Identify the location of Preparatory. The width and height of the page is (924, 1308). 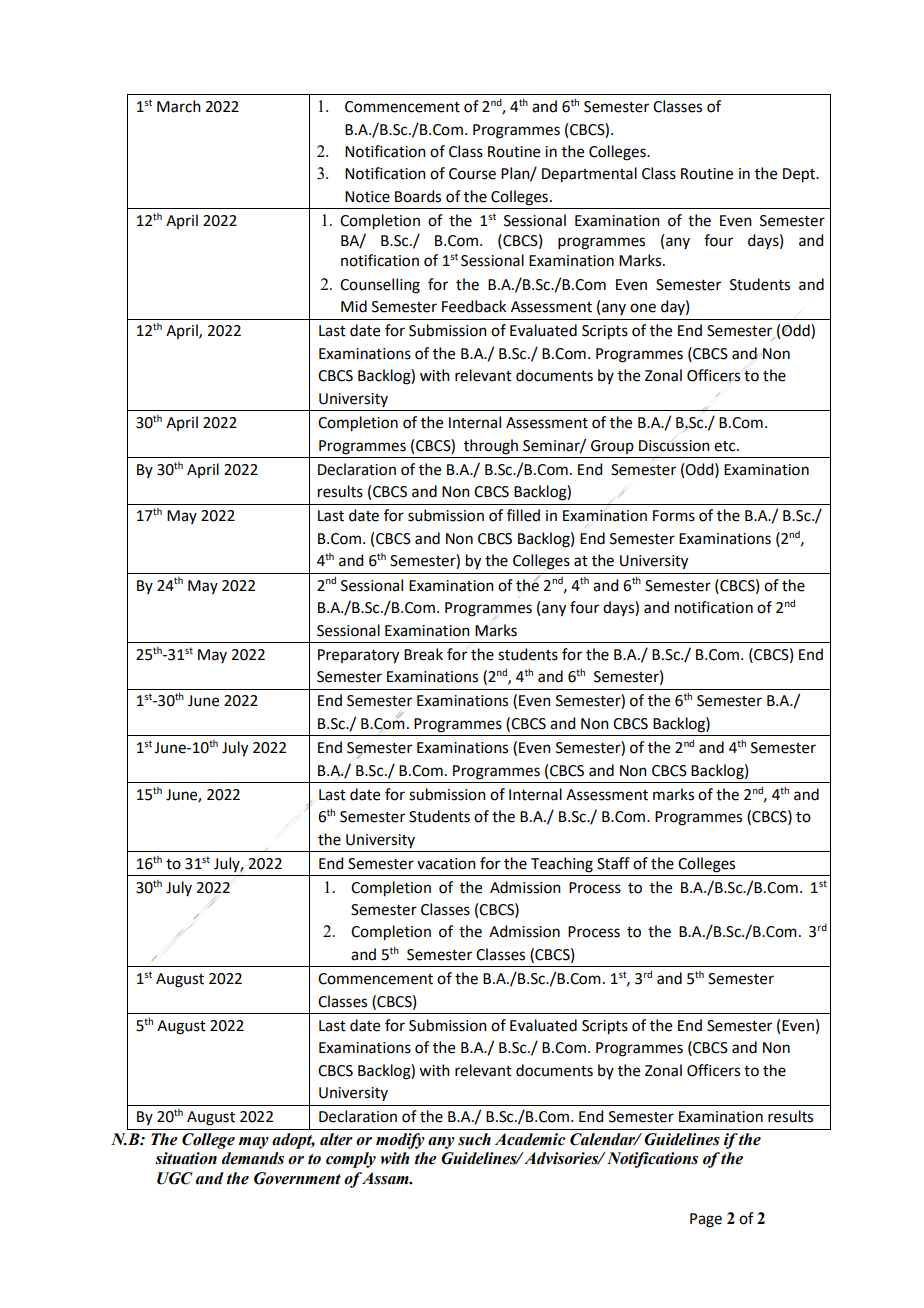
(358, 656).
